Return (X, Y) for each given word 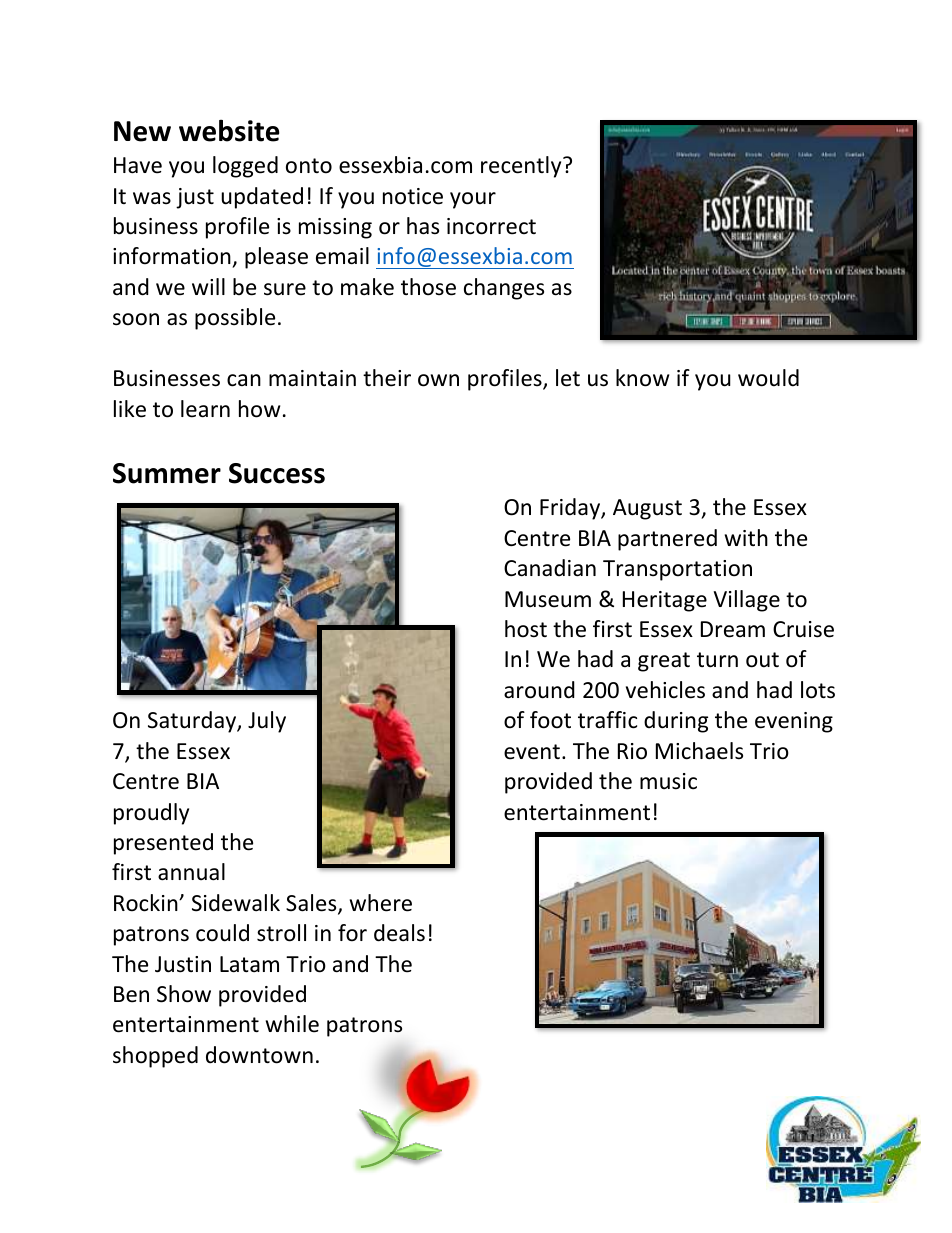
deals (399, 933)
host (526, 629)
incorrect (491, 226)
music (668, 781)
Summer (167, 473)
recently (522, 167)
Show (184, 994)
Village (747, 601)
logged (245, 167)
